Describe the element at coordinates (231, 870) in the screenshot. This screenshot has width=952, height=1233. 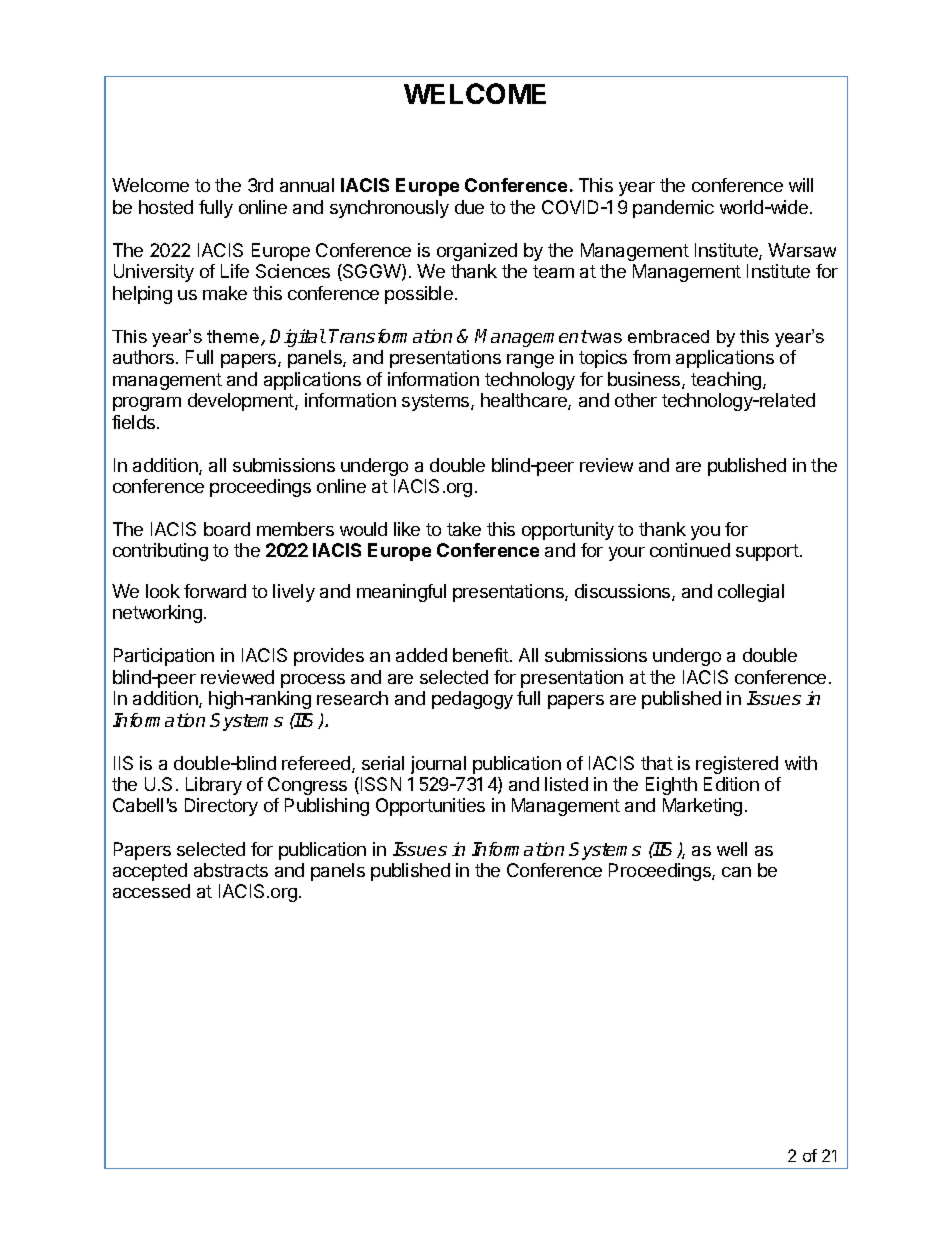
I see `abstracts` at that location.
